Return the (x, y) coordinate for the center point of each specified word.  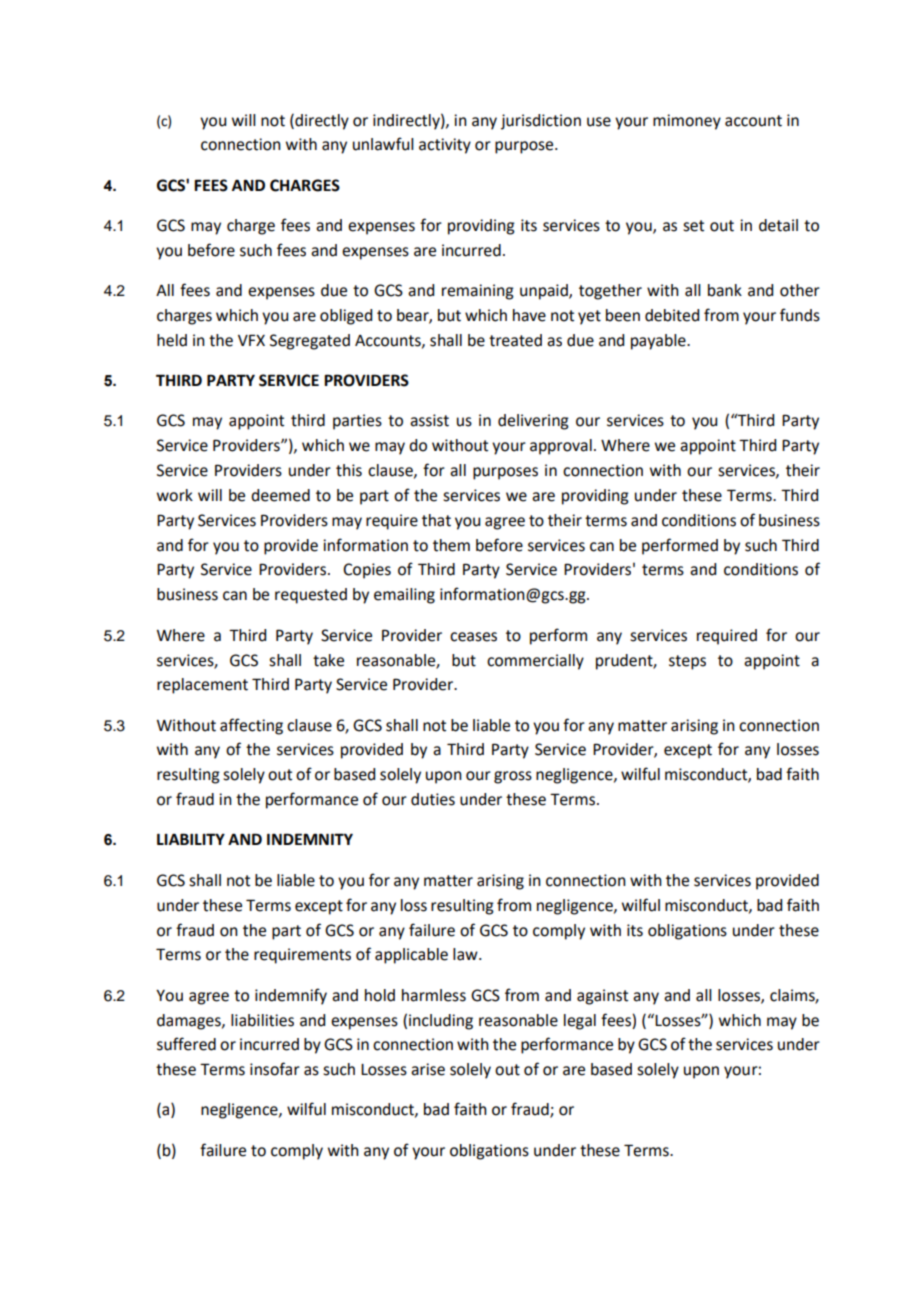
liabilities (262, 1020)
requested (311, 596)
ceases (473, 637)
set (693, 226)
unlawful (383, 144)
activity (445, 146)
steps (687, 662)
